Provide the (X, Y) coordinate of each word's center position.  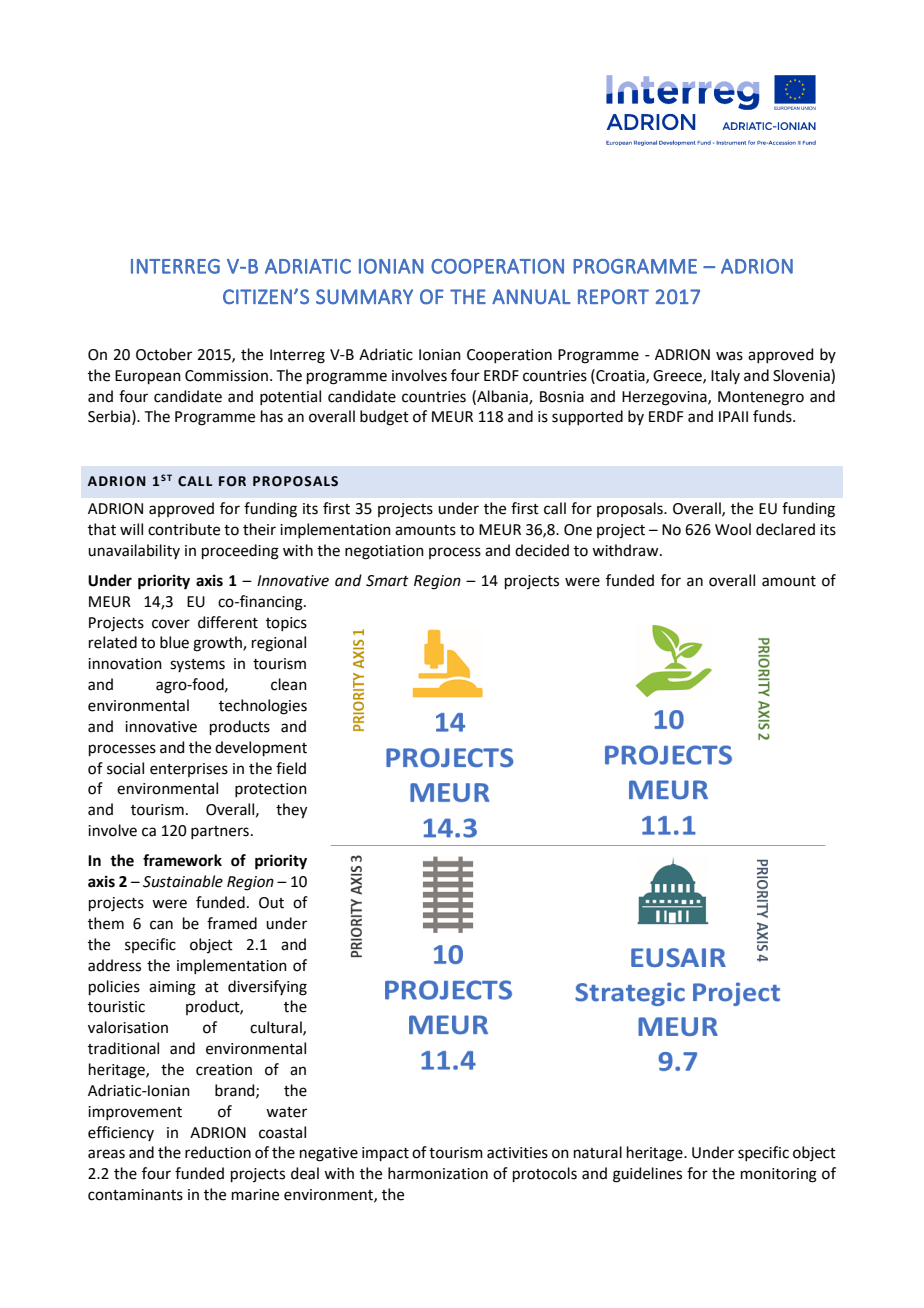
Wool (733, 529)
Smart (387, 581)
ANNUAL (531, 297)
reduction (218, 1152)
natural (598, 1152)
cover (171, 624)
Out (271, 903)
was (729, 356)
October (164, 354)
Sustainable (183, 881)
